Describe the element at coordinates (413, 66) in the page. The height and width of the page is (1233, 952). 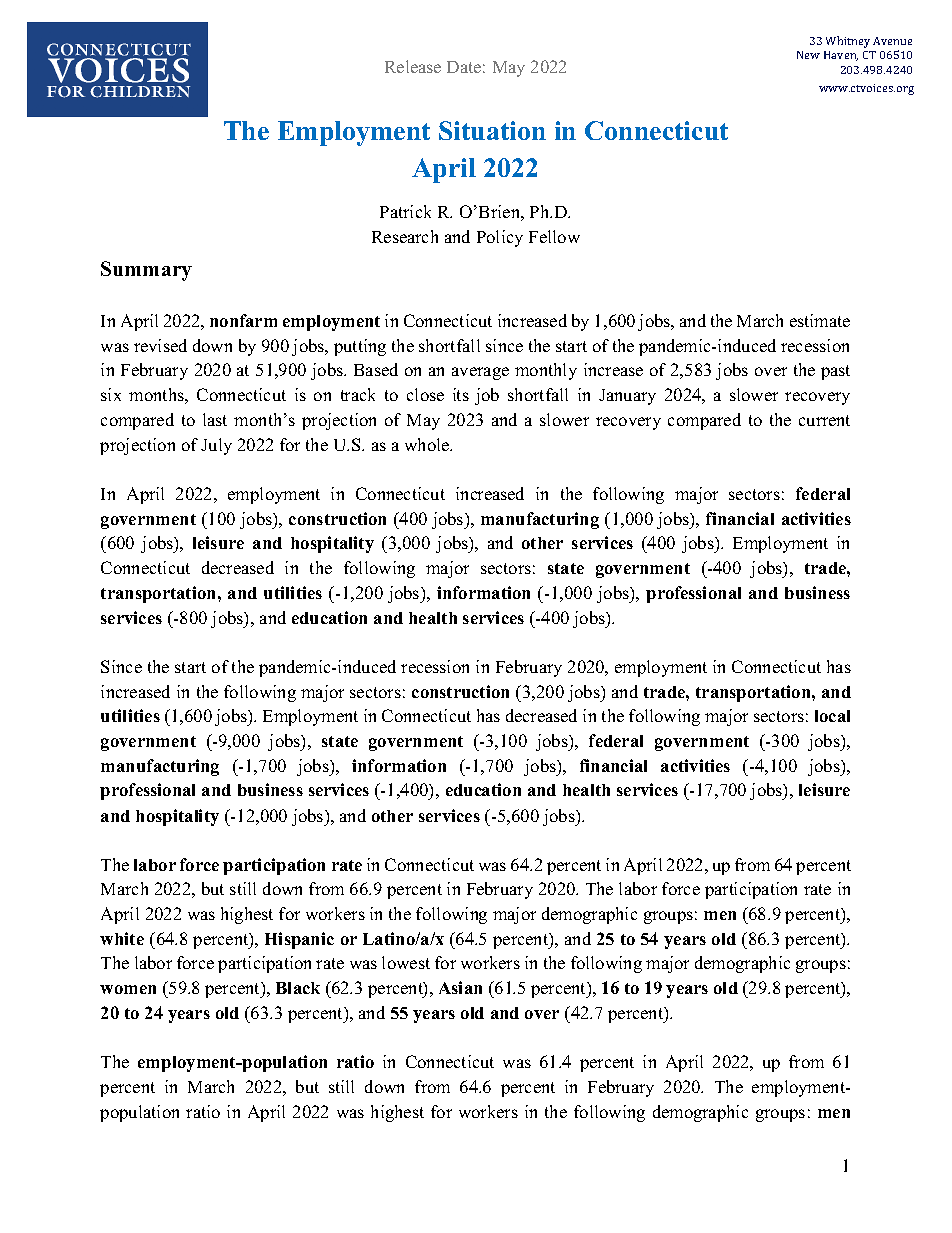
I see `Release` at that location.
